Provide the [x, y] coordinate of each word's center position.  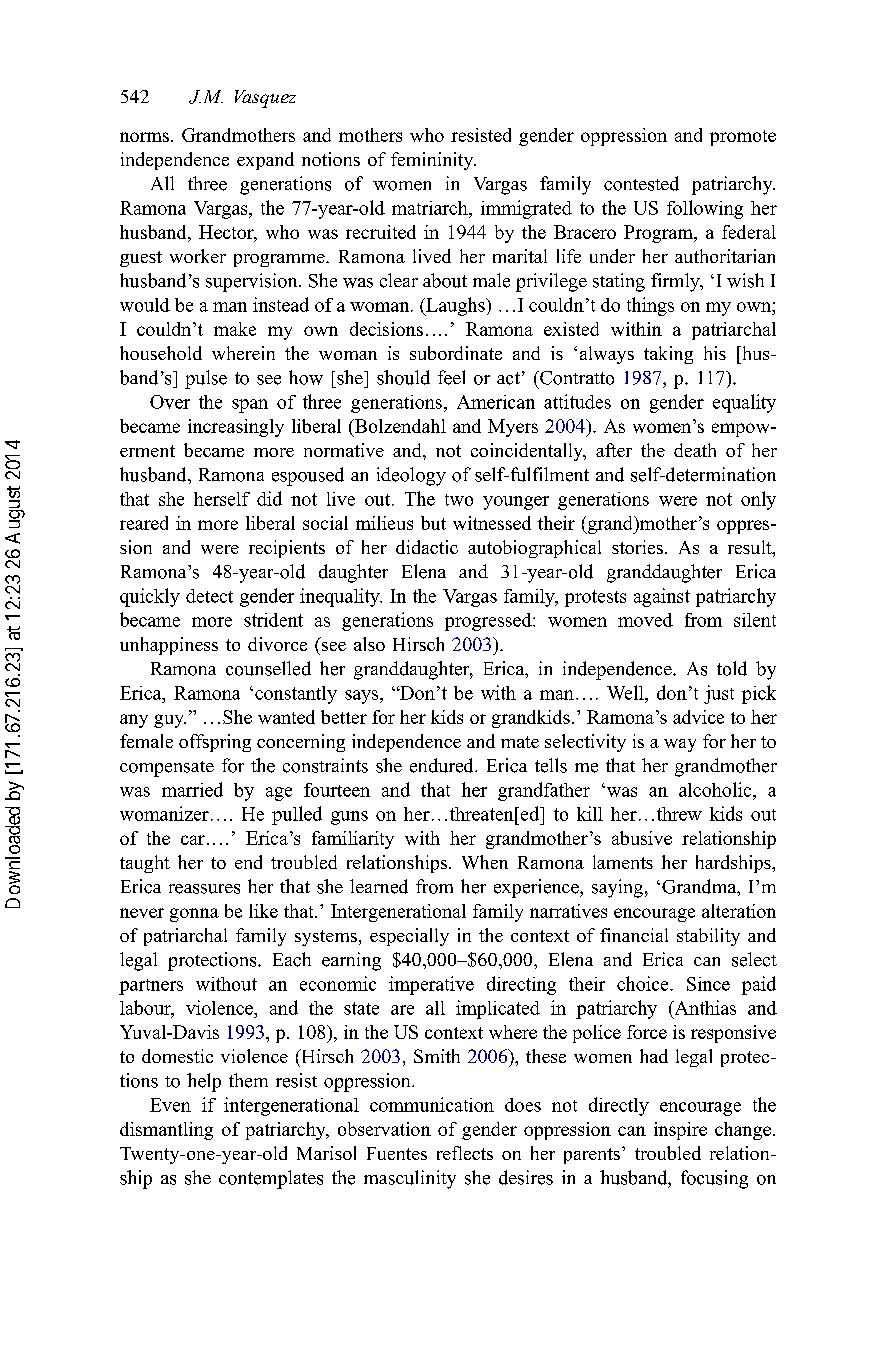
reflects [465, 1153]
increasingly [236, 428]
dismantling [166, 1131]
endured [443, 765]
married [192, 789]
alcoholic [716, 789]
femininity [433, 161]
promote [743, 138]
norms [144, 137]
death [695, 450]
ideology [411, 476]
